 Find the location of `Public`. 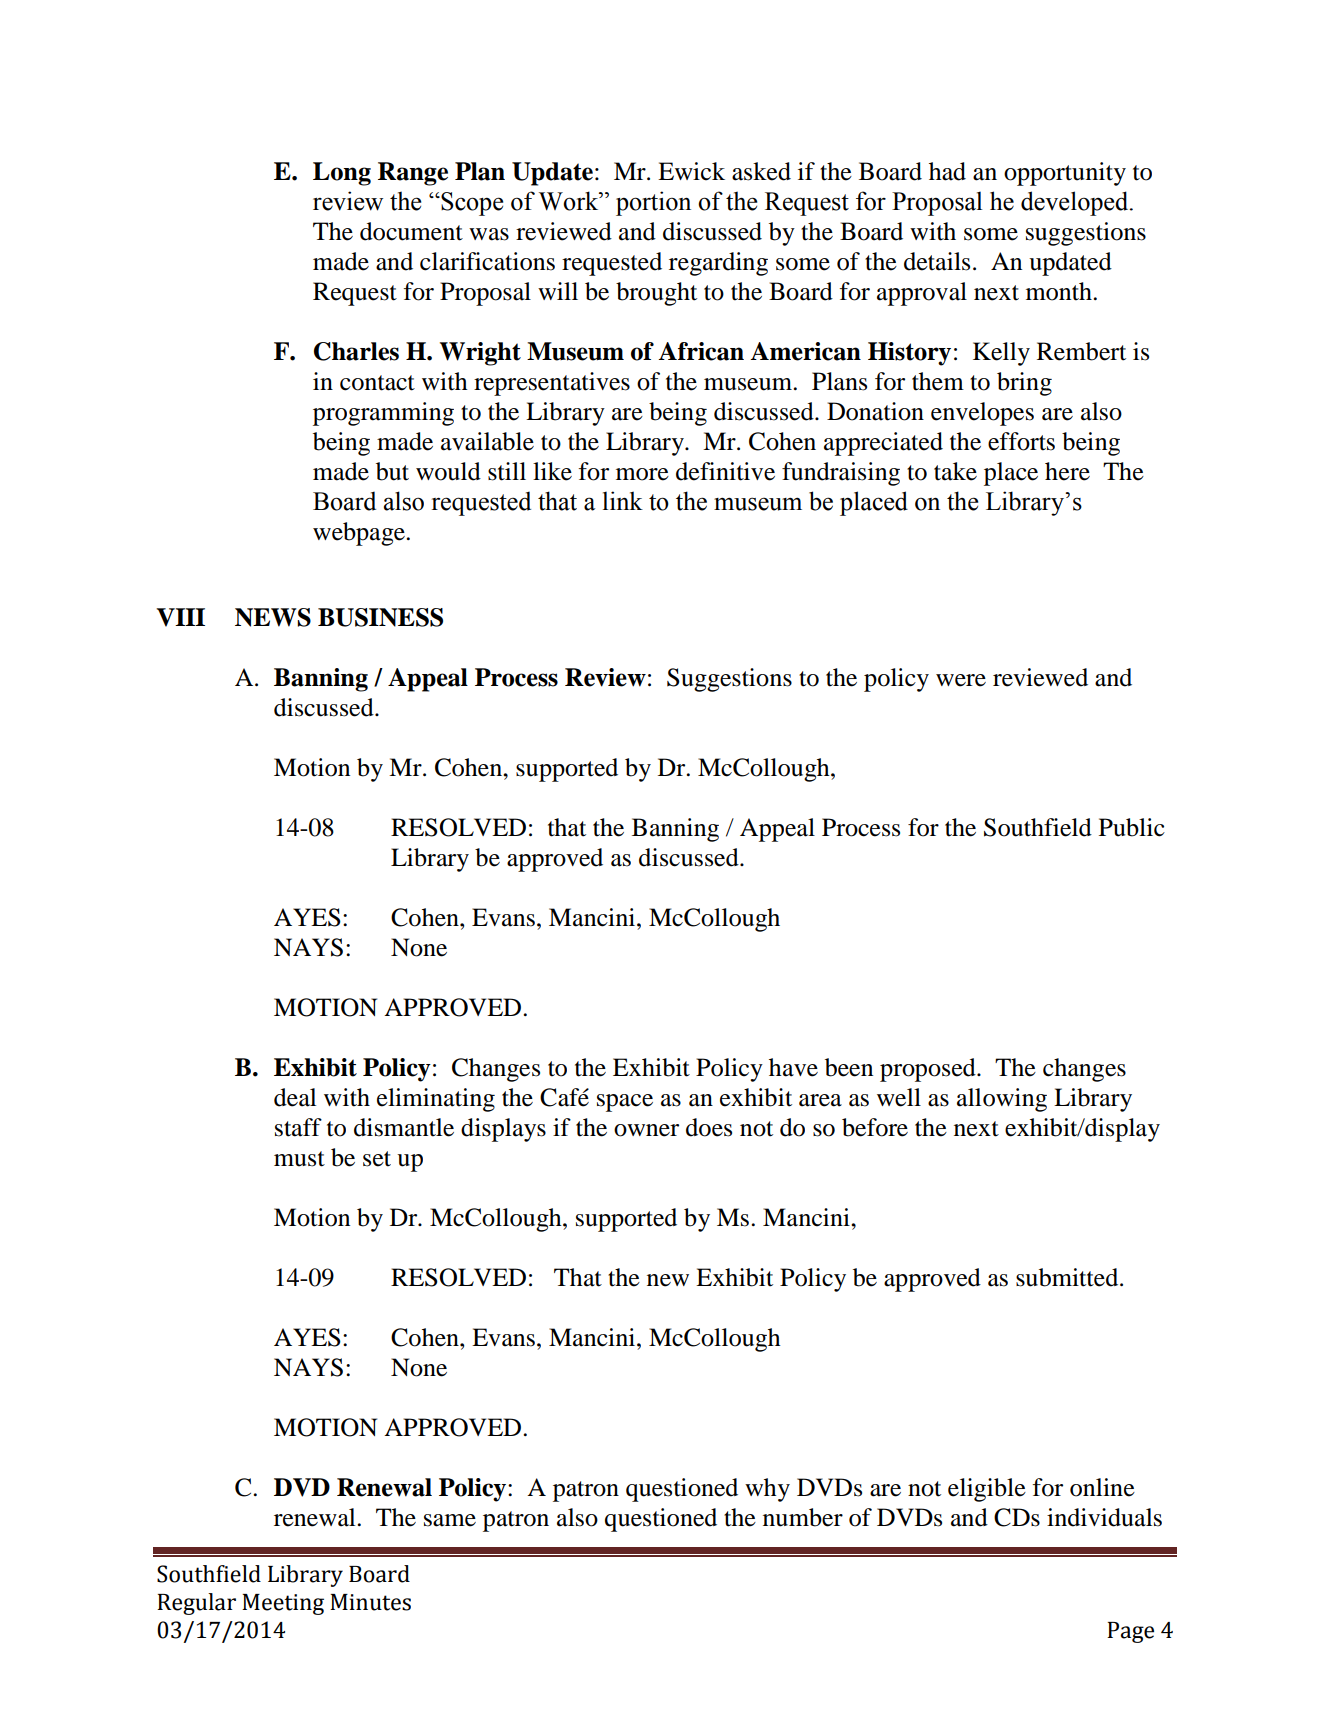

Public is located at coordinates (1132, 827).
